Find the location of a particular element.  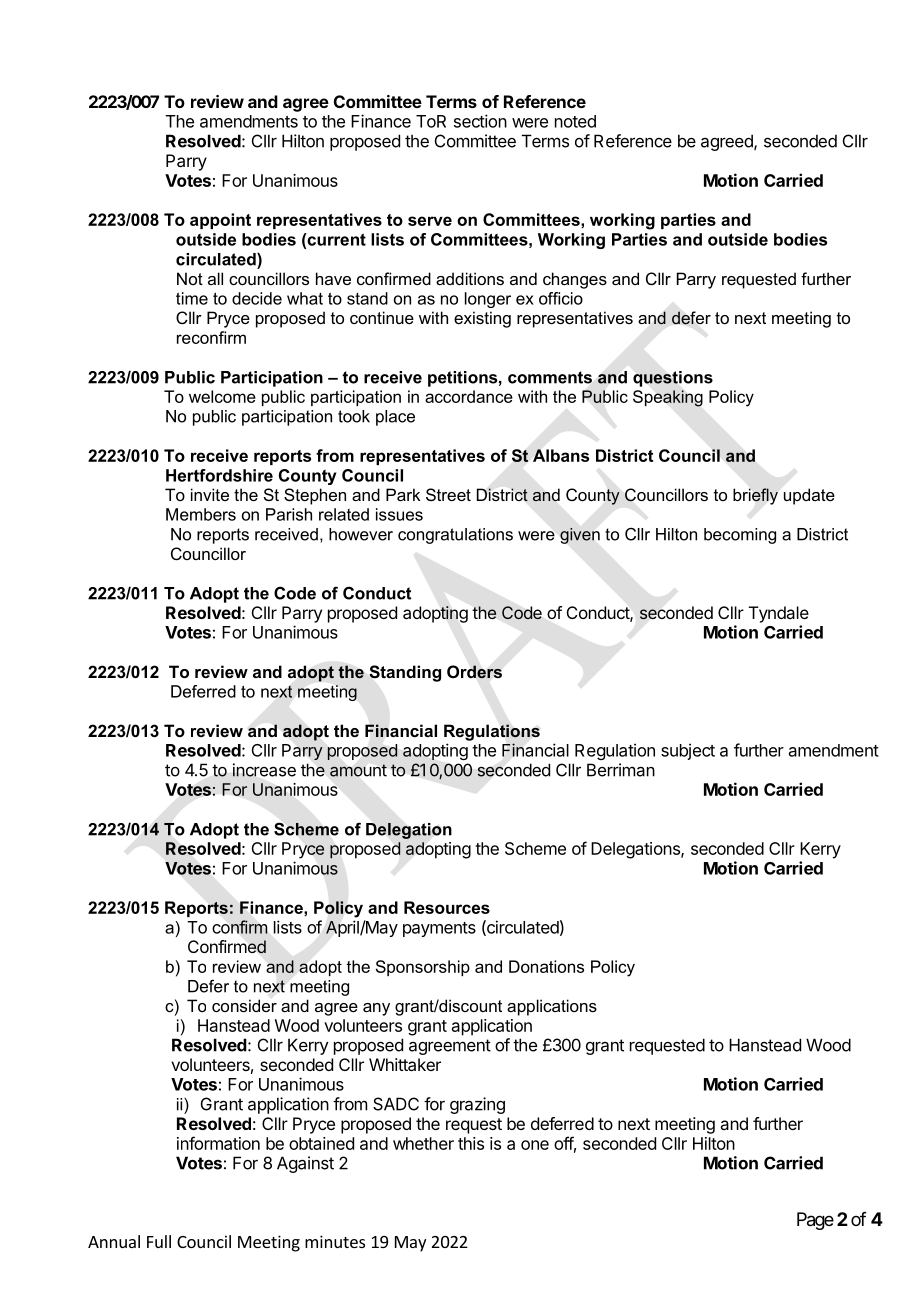

noted is located at coordinates (575, 121).
